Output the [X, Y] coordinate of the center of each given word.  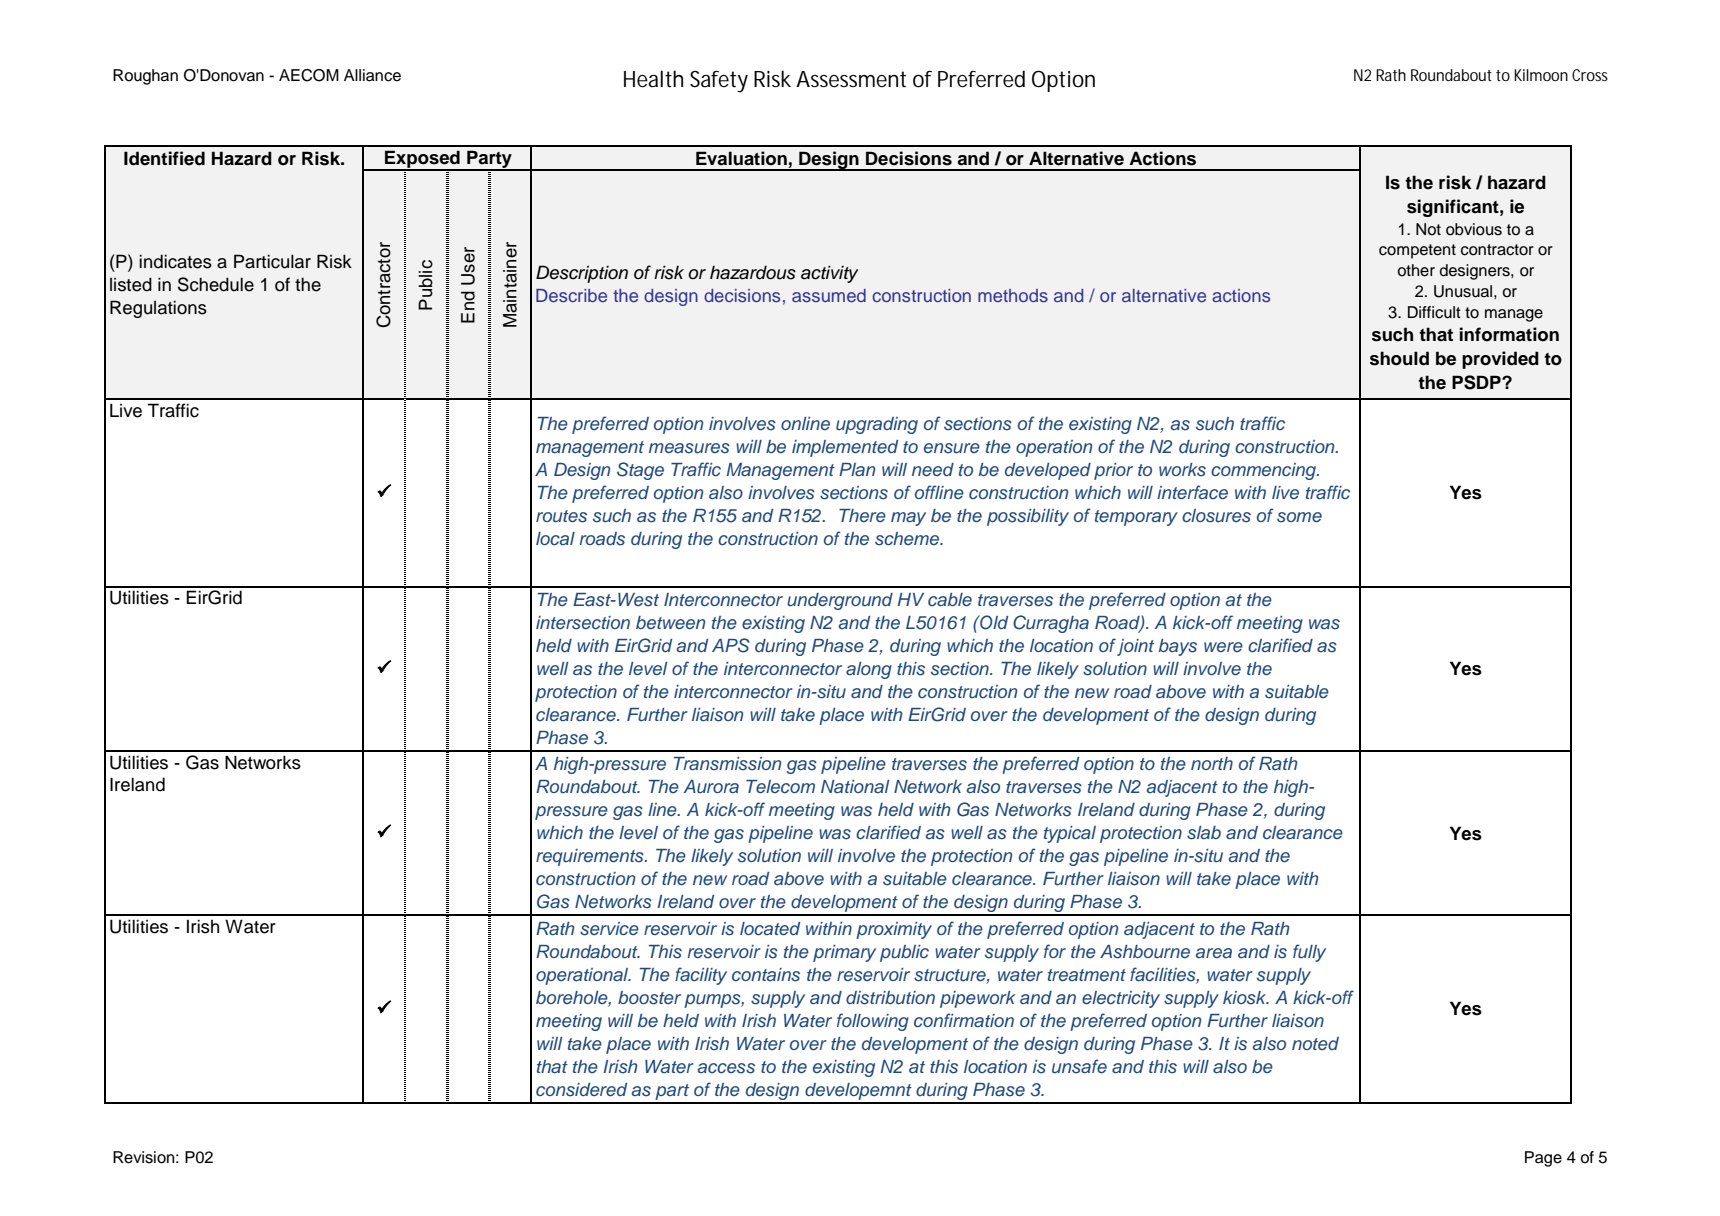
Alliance [372, 75]
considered [581, 1090]
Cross [1590, 75]
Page [1543, 1159]
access [726, 1068]
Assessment [851, 79]
